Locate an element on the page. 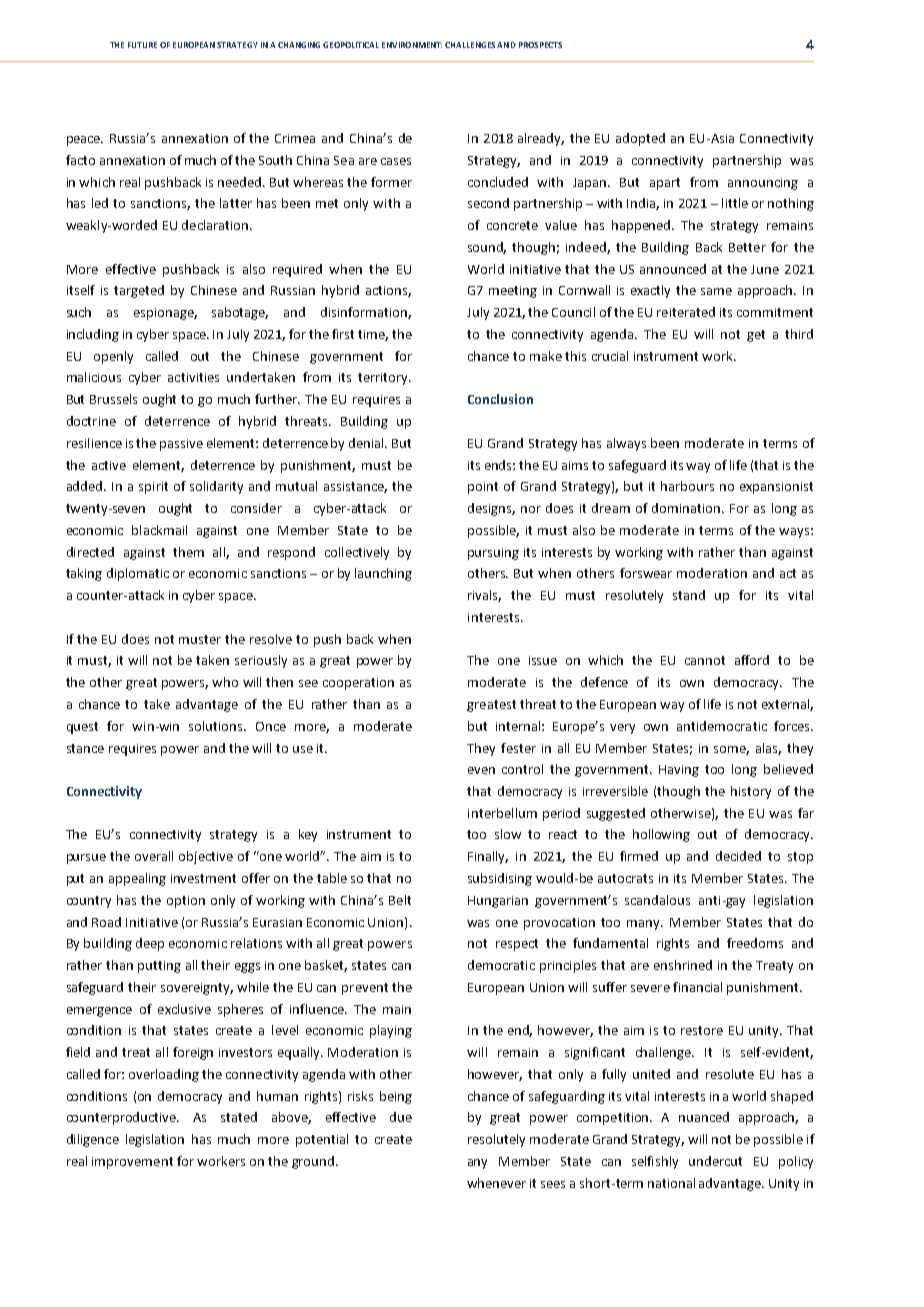  FUTURE is located at coordinates (142, 45).
